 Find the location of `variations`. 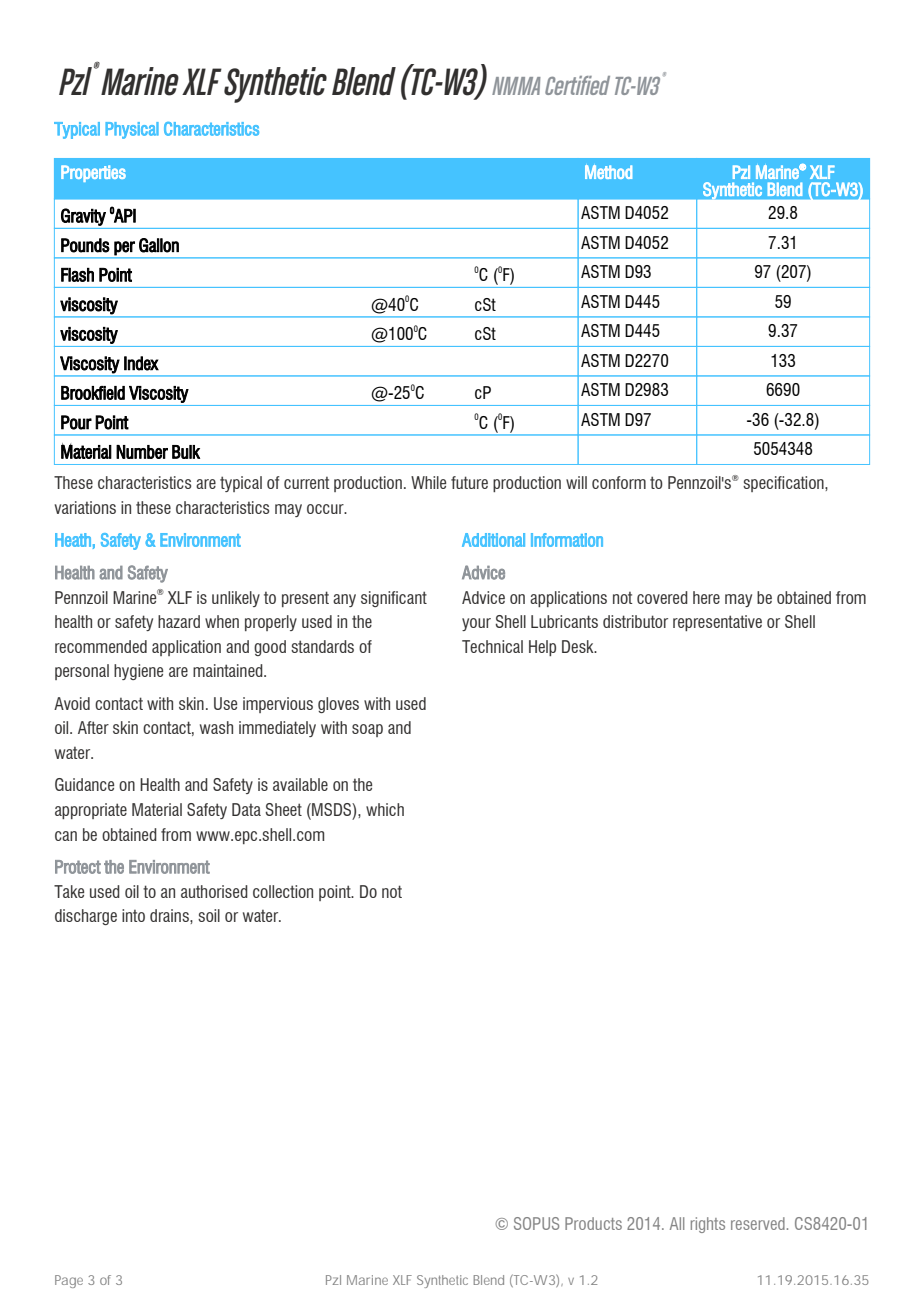

variations is located at coordinates (85, 507).
